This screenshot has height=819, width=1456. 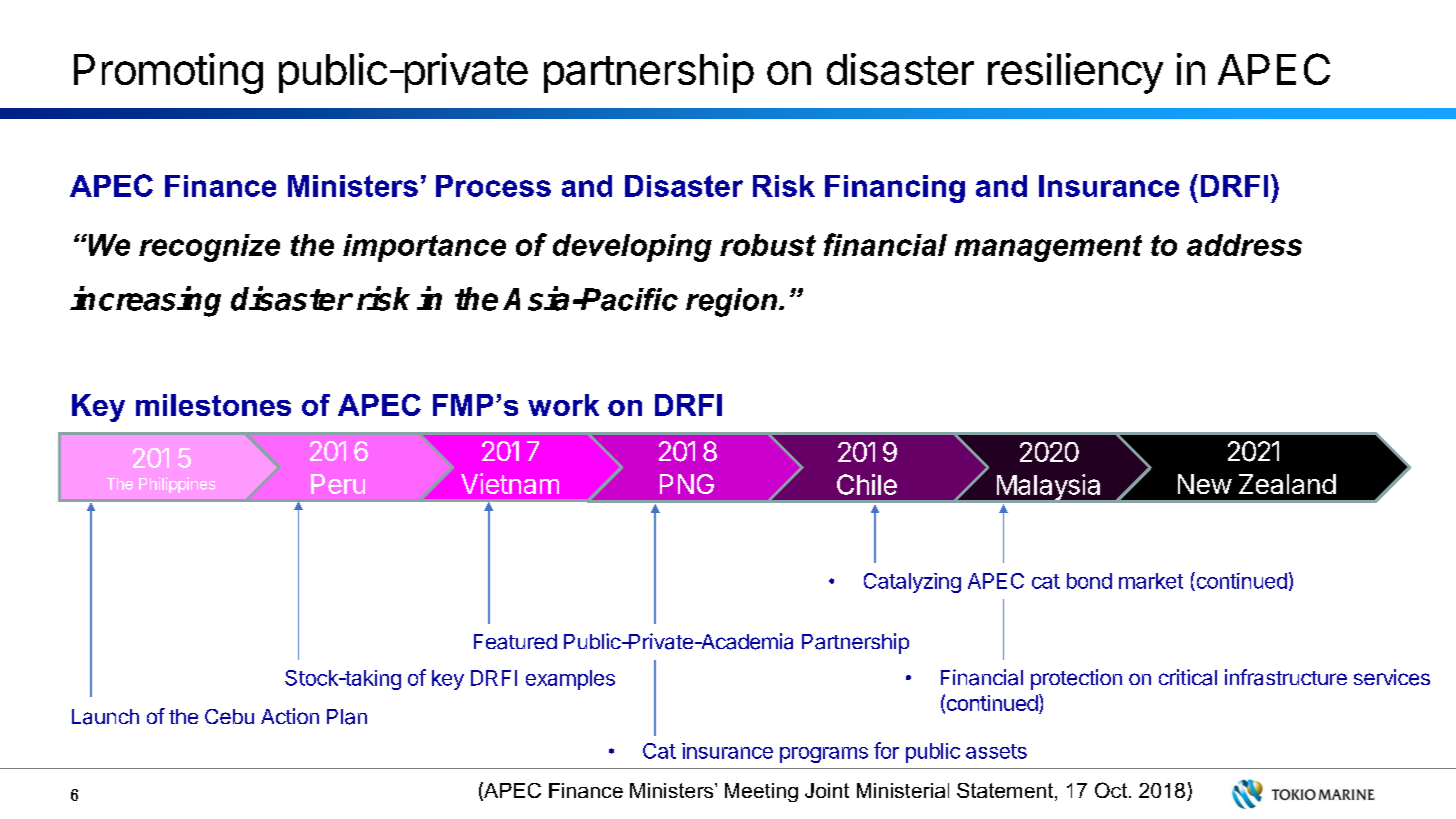 I want to click on Financing, so click(x=895, y=189).
